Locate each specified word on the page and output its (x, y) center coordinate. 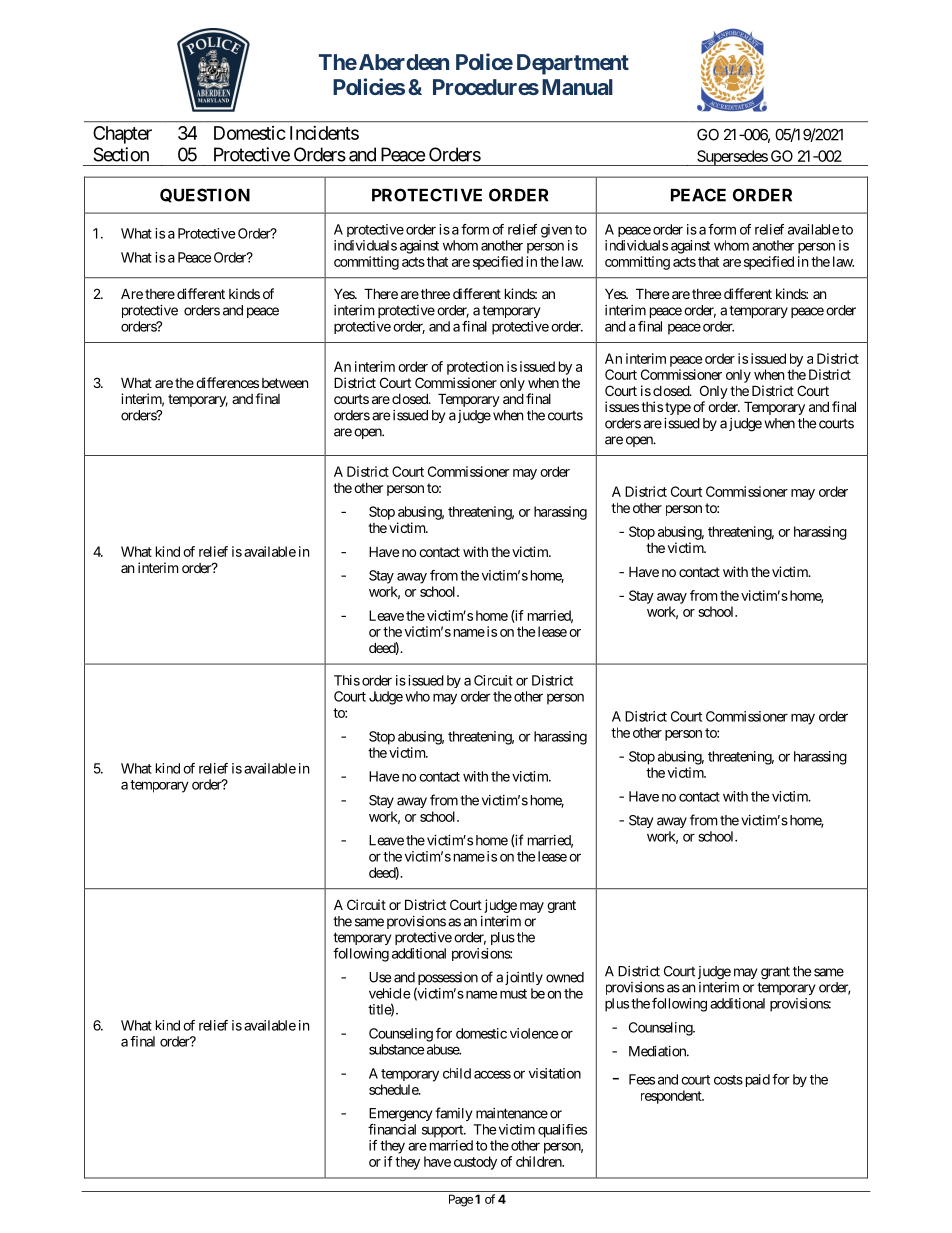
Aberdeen (402, 62)
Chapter (122, 135)
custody (475, 1163)
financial (392, 1129)
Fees (642, 1079)
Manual (577, 87)
